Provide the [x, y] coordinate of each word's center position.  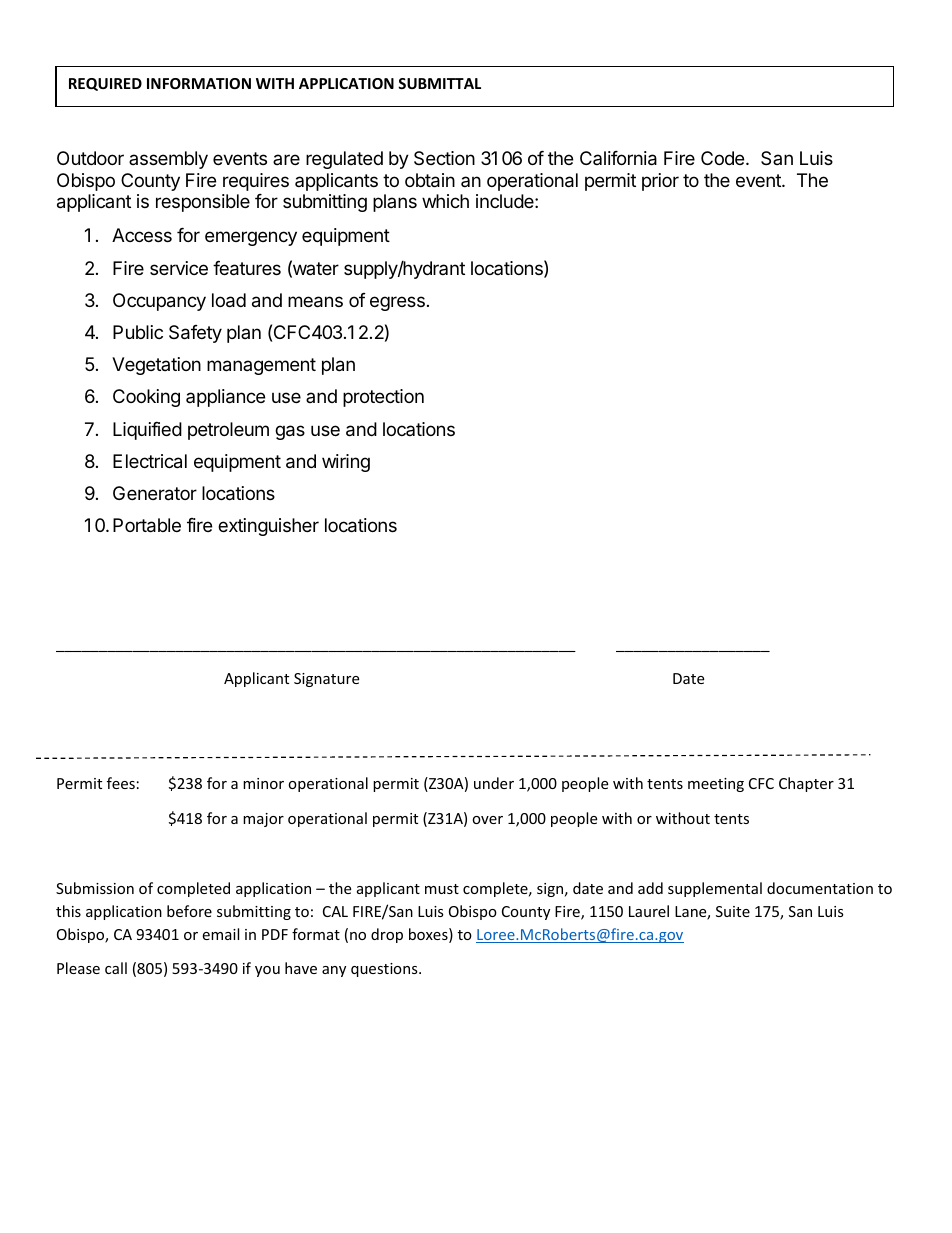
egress [397, 303]
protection [383, 398]
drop [387, 935]
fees [121, 783]
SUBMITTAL [439, 83]
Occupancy [159, 302]
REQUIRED [105, 84]
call [116, 968]
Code [724, 158]
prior [660, 182]
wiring [346, 463]
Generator [155, 493]
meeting [716, 785]
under [494, 783]
